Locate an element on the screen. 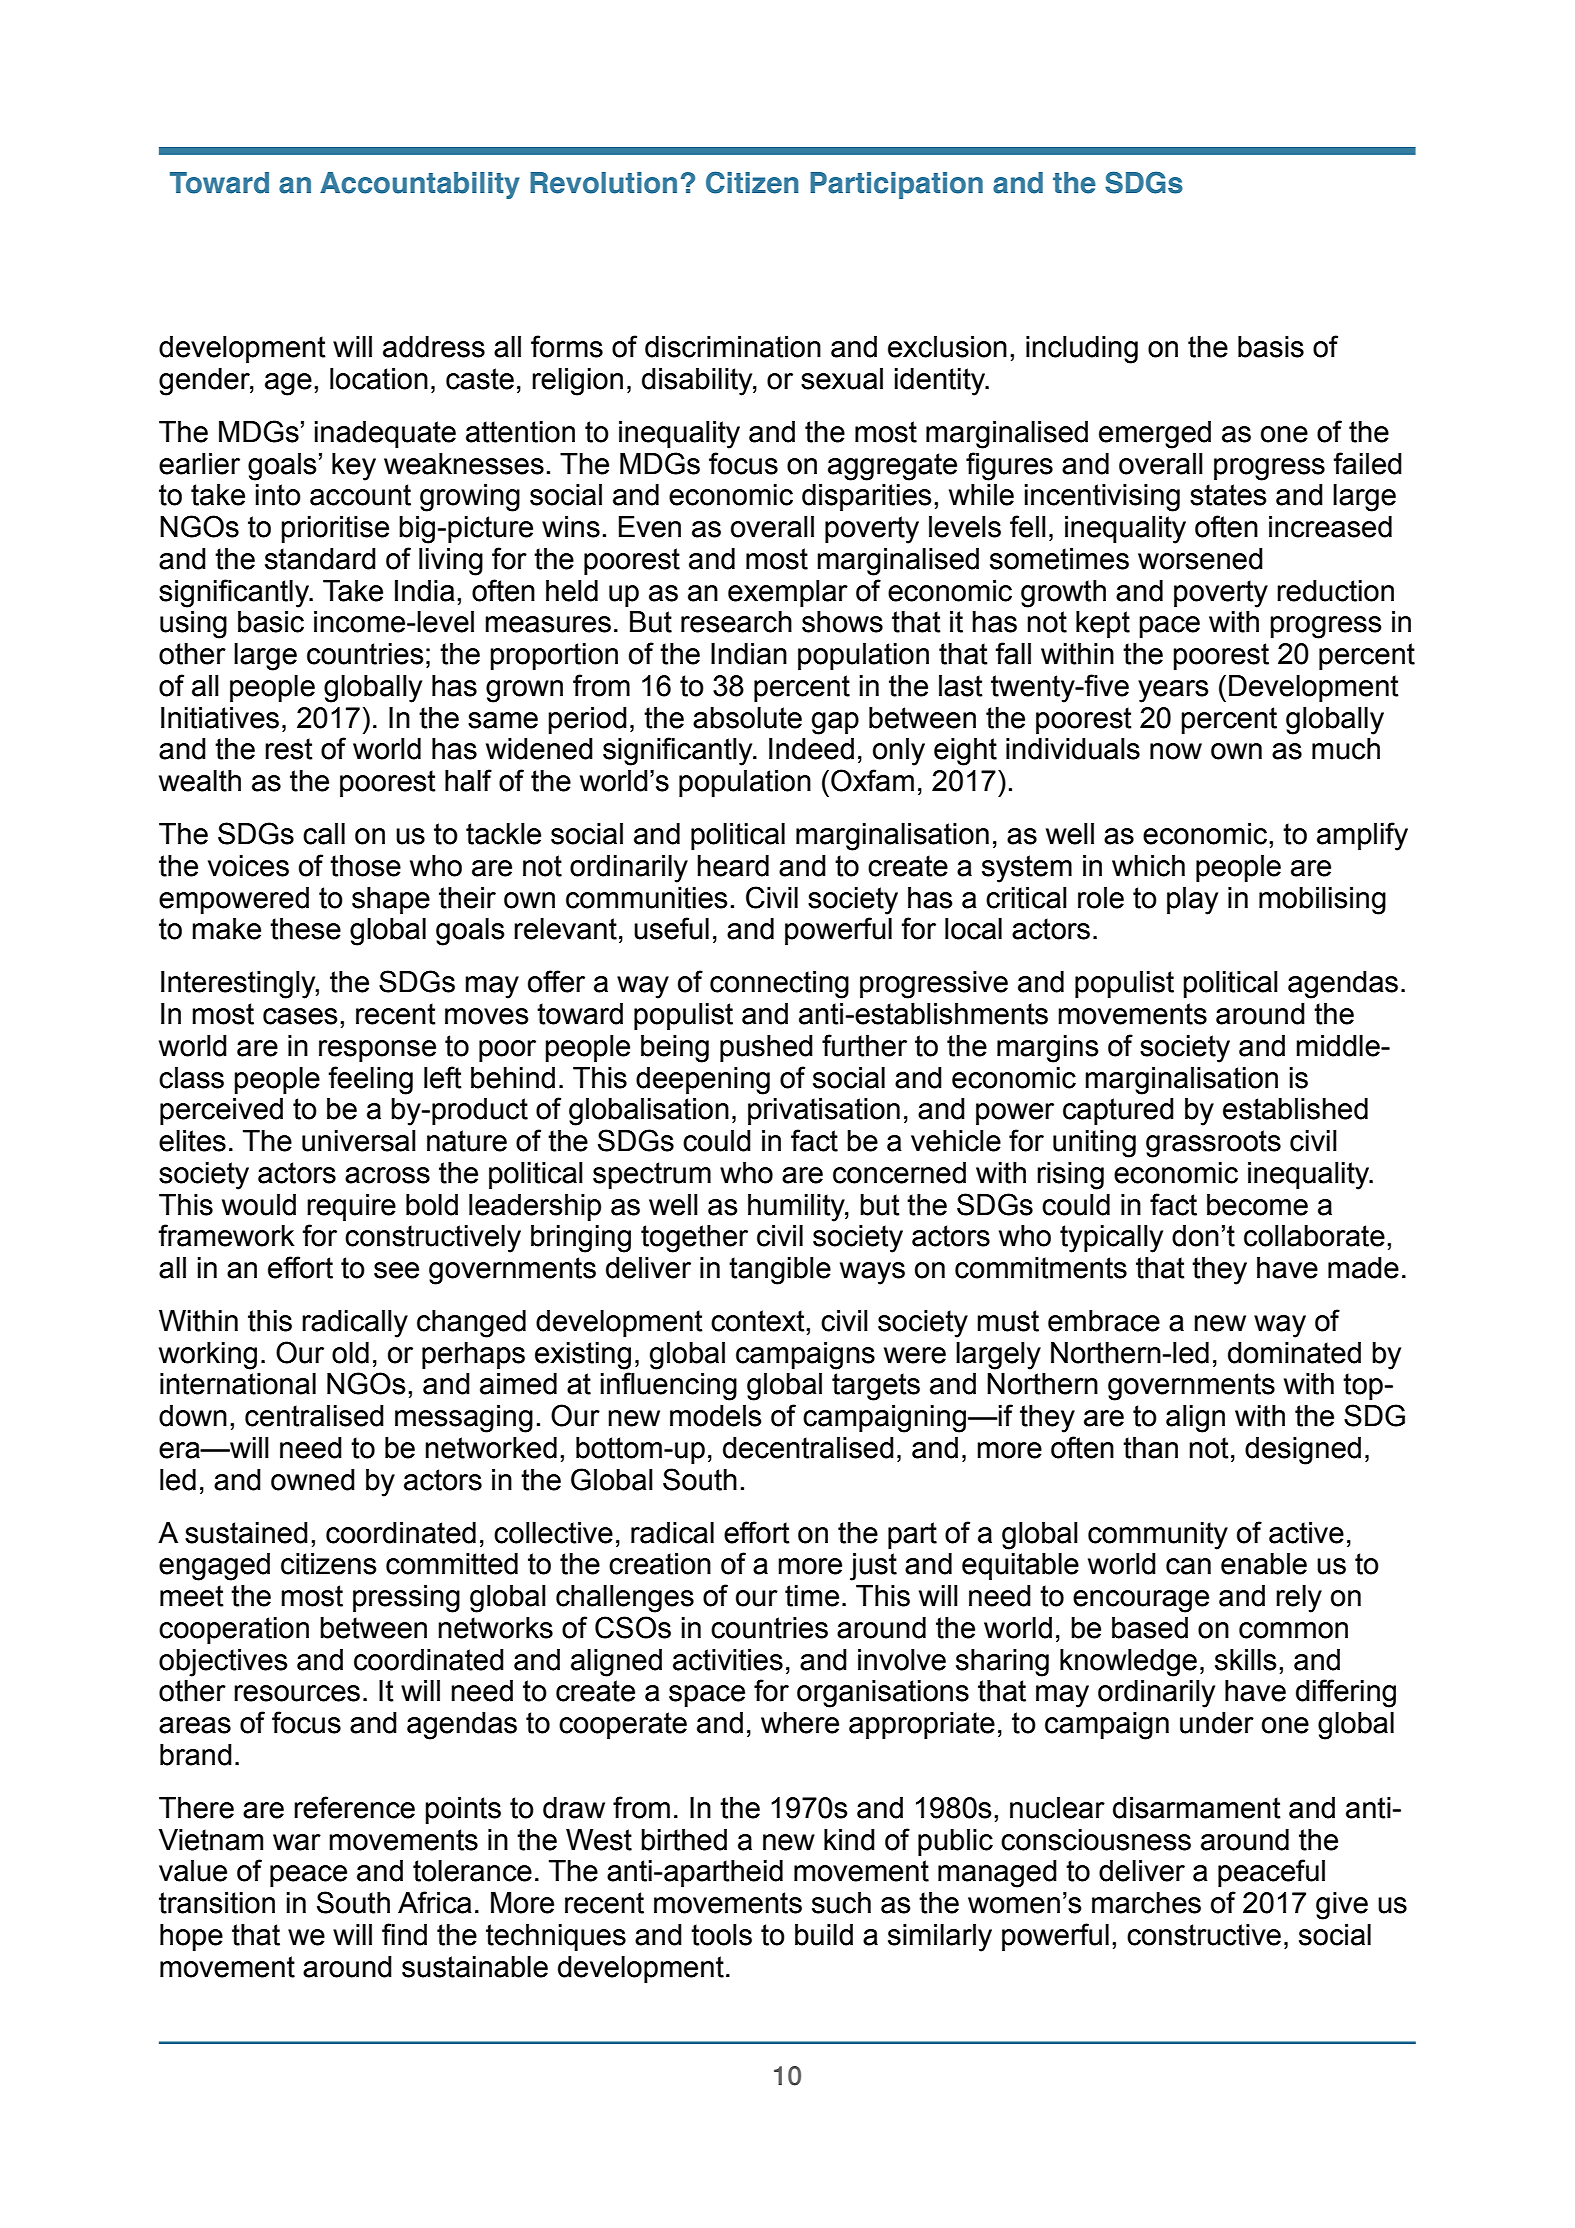  standard is located at coordinates (320, 559).
